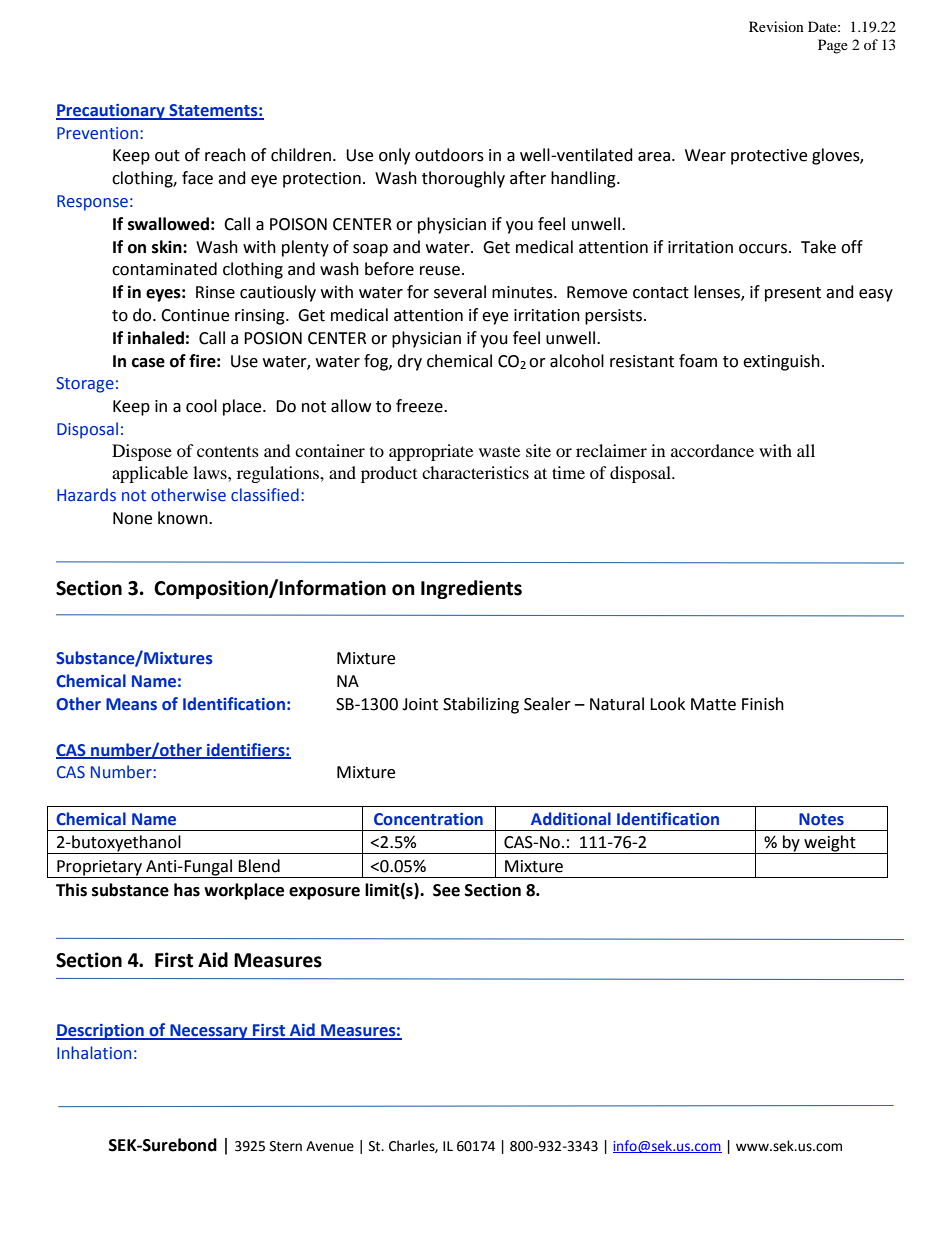 This image has height=1233, width=952. Describe the element at coordinates (131, 704) in the image. I see `Means` at that location.
